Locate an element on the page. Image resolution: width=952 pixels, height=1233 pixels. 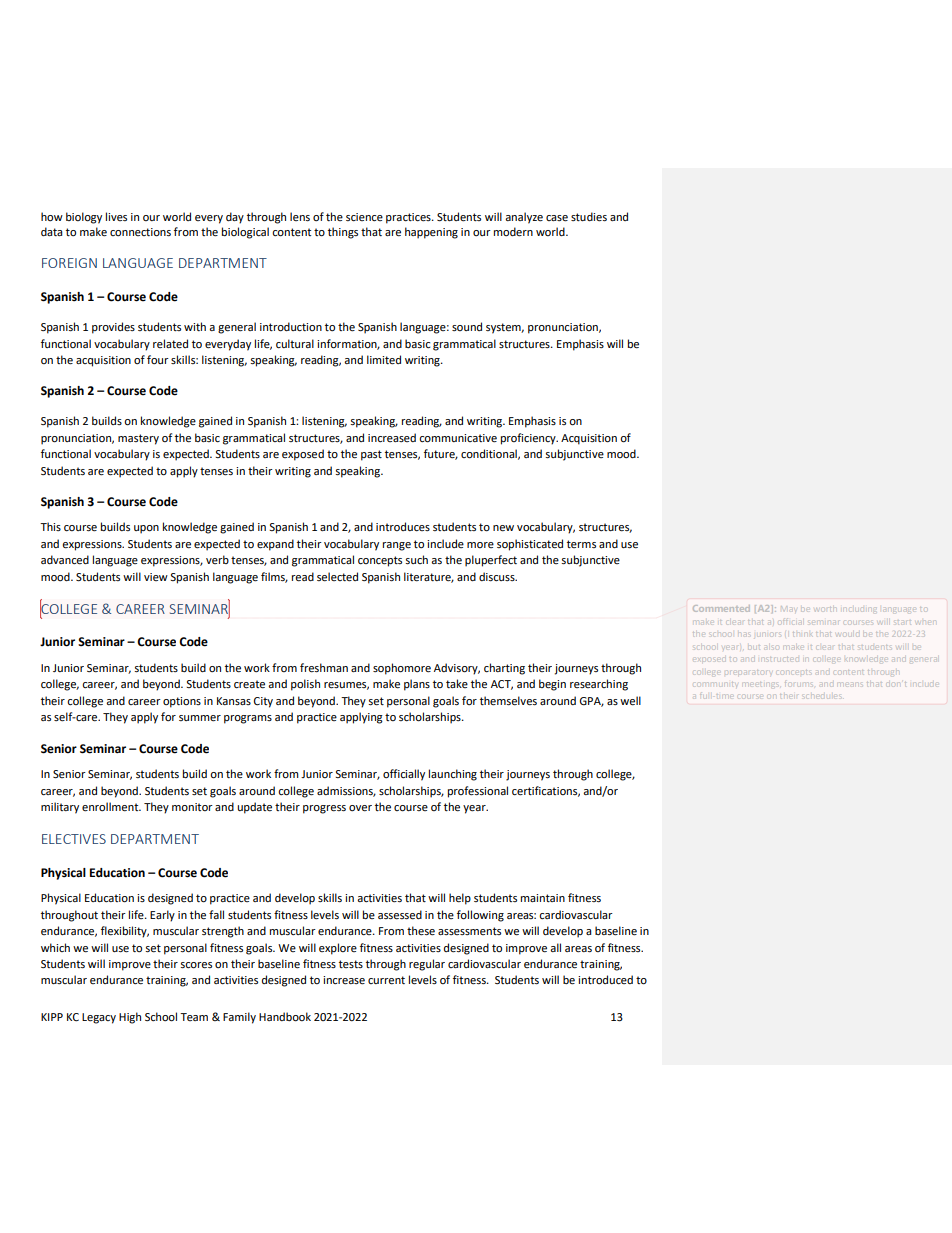
current is located at coordinates (386, 980).
